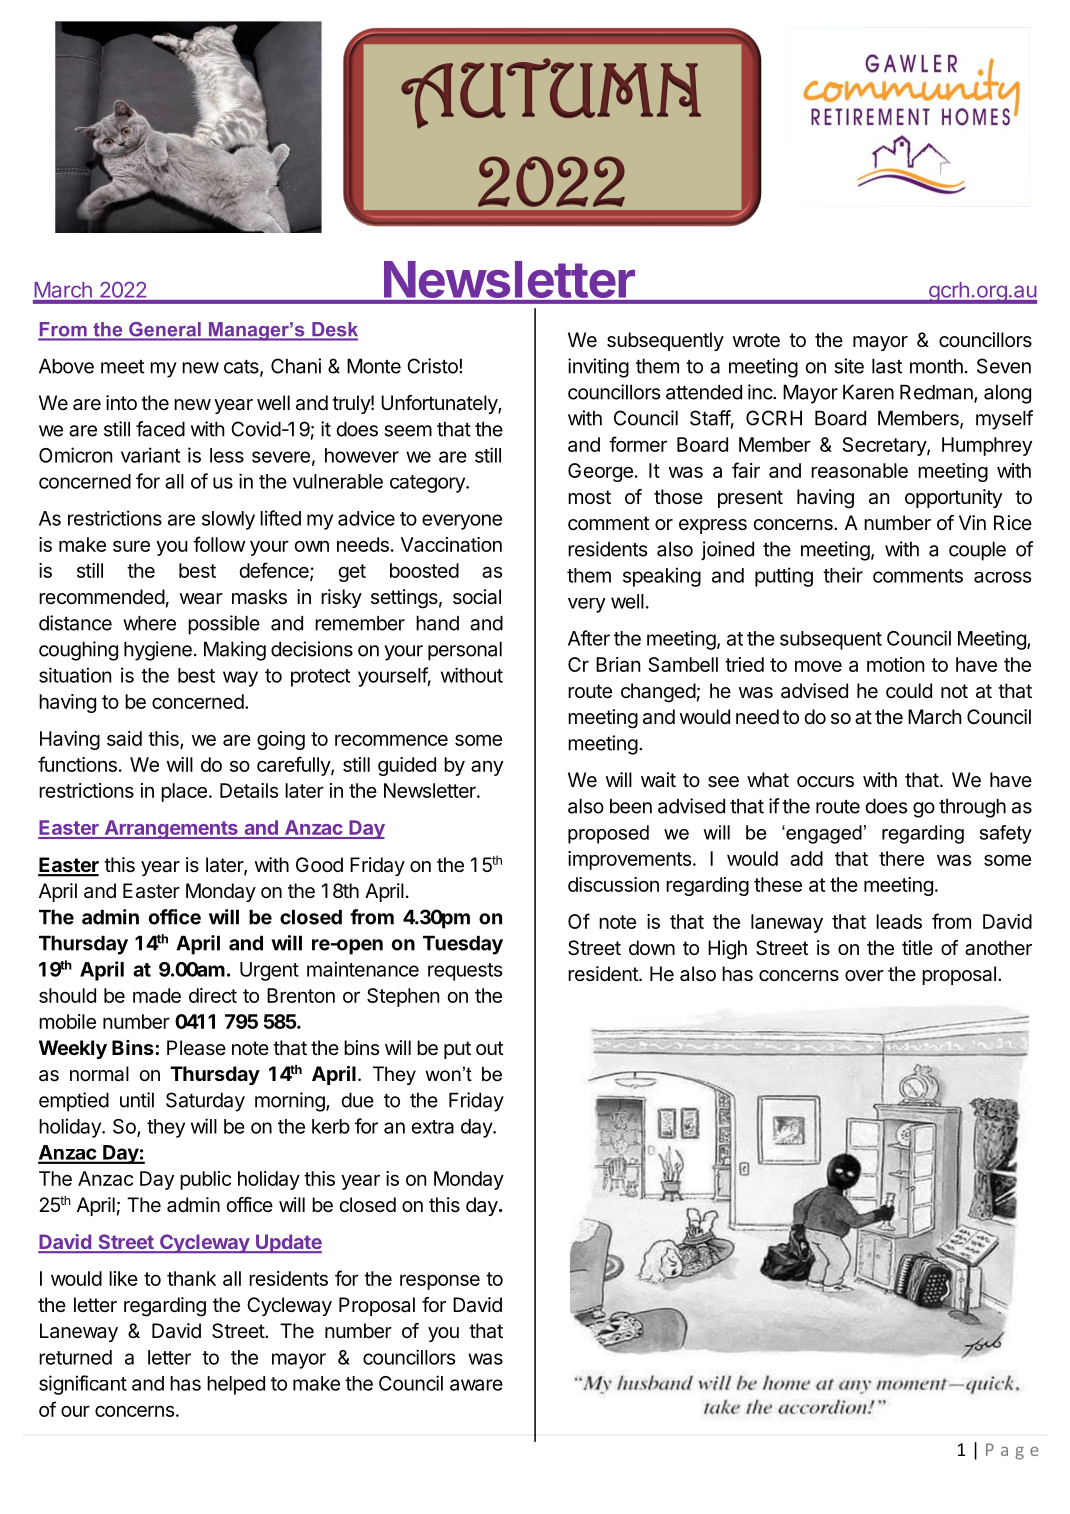  What do you see at coordinates (756, 340) in the document?
I see `wrote` at bounding box center [756, 340].
